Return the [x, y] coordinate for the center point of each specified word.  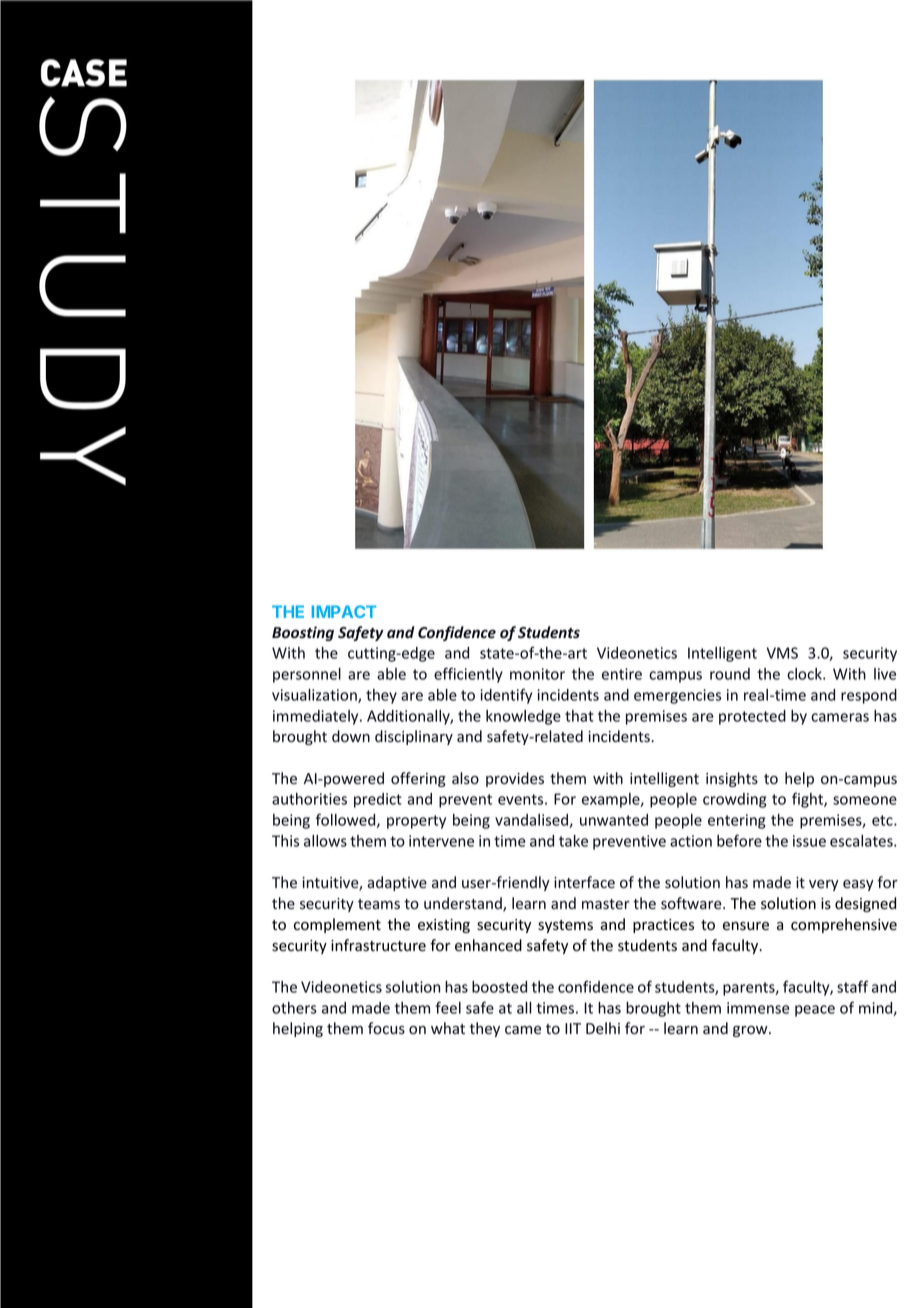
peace [815, 1011]
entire [622, 674]
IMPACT [344, 611]
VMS [782, 653]
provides [515, 779]
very [824, 885]
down [351, 736]
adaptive [397, 883]
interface [584, 882]
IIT [573, 1028]
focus [386, 1028]
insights [732, 779]
